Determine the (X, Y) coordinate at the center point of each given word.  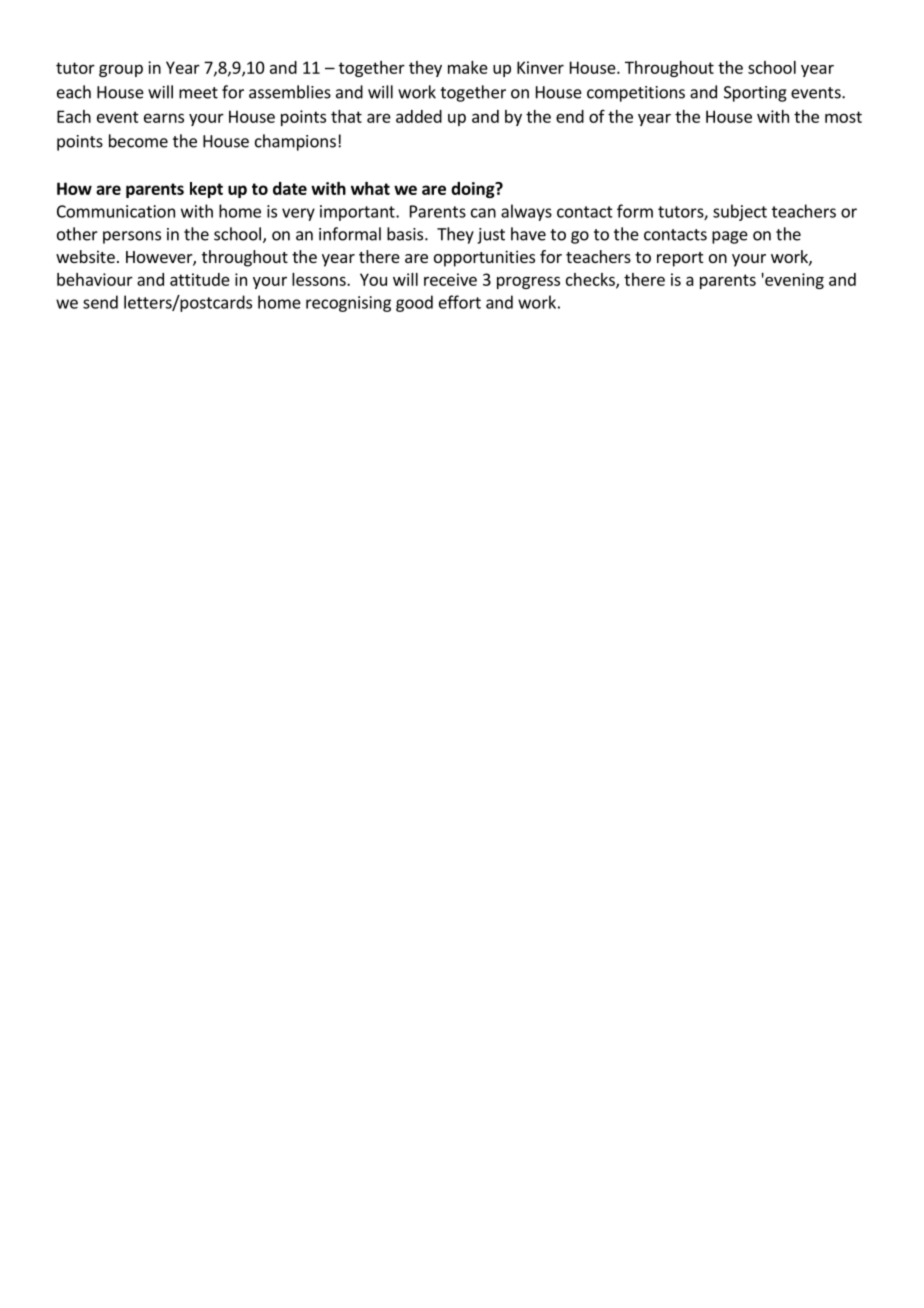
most (843, 117)
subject (740, 212)
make (468, 67)
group (121, 70)
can (483, 213)
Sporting (755, 94)
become (138, 141)
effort (460, 302)
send (100, 302)
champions (295, 142)
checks (591, 280)
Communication (116, 211)
